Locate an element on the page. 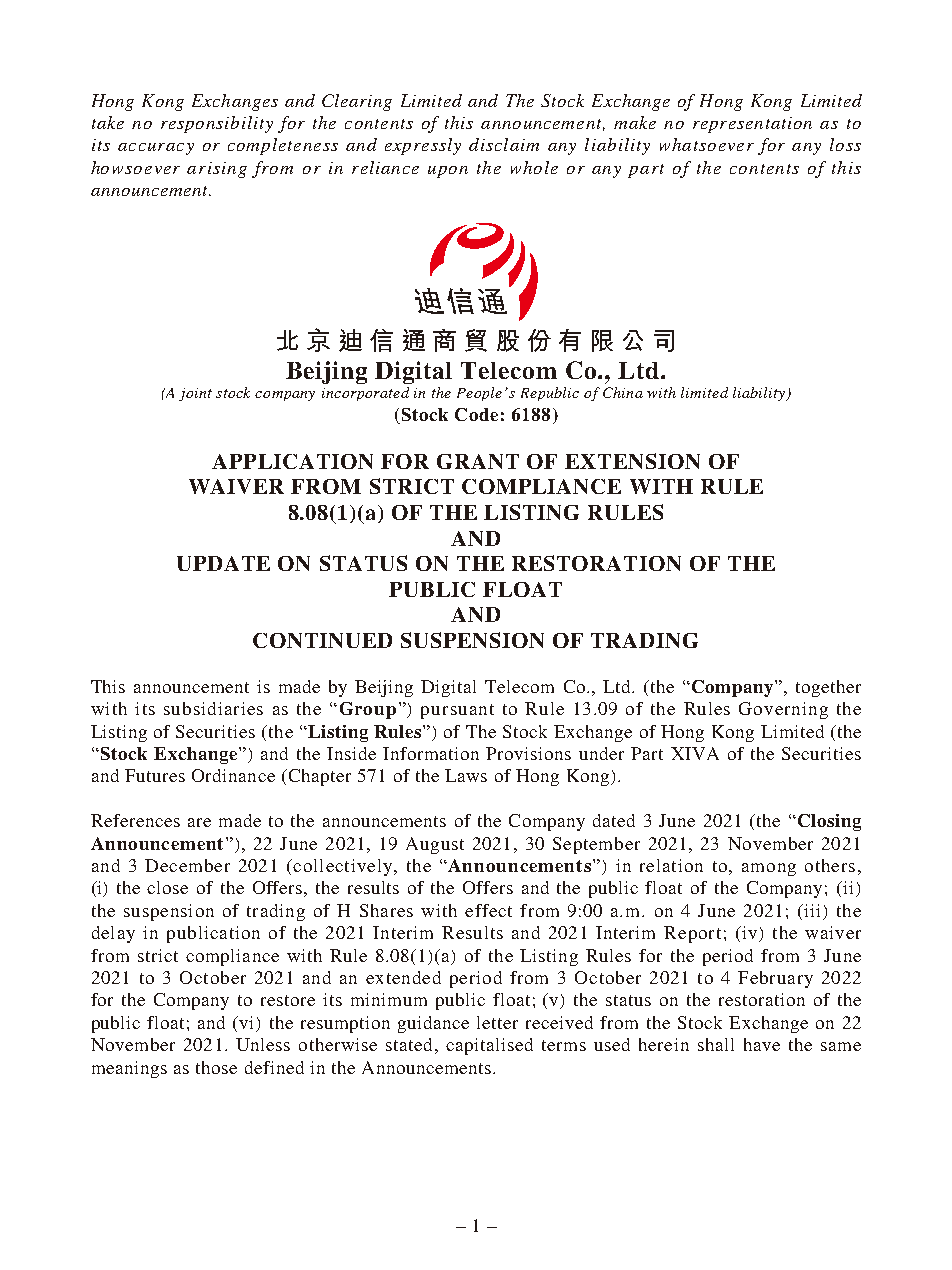 The height and width of the page is (1270, 952). pursuant is located at coordinates (457, 711).
